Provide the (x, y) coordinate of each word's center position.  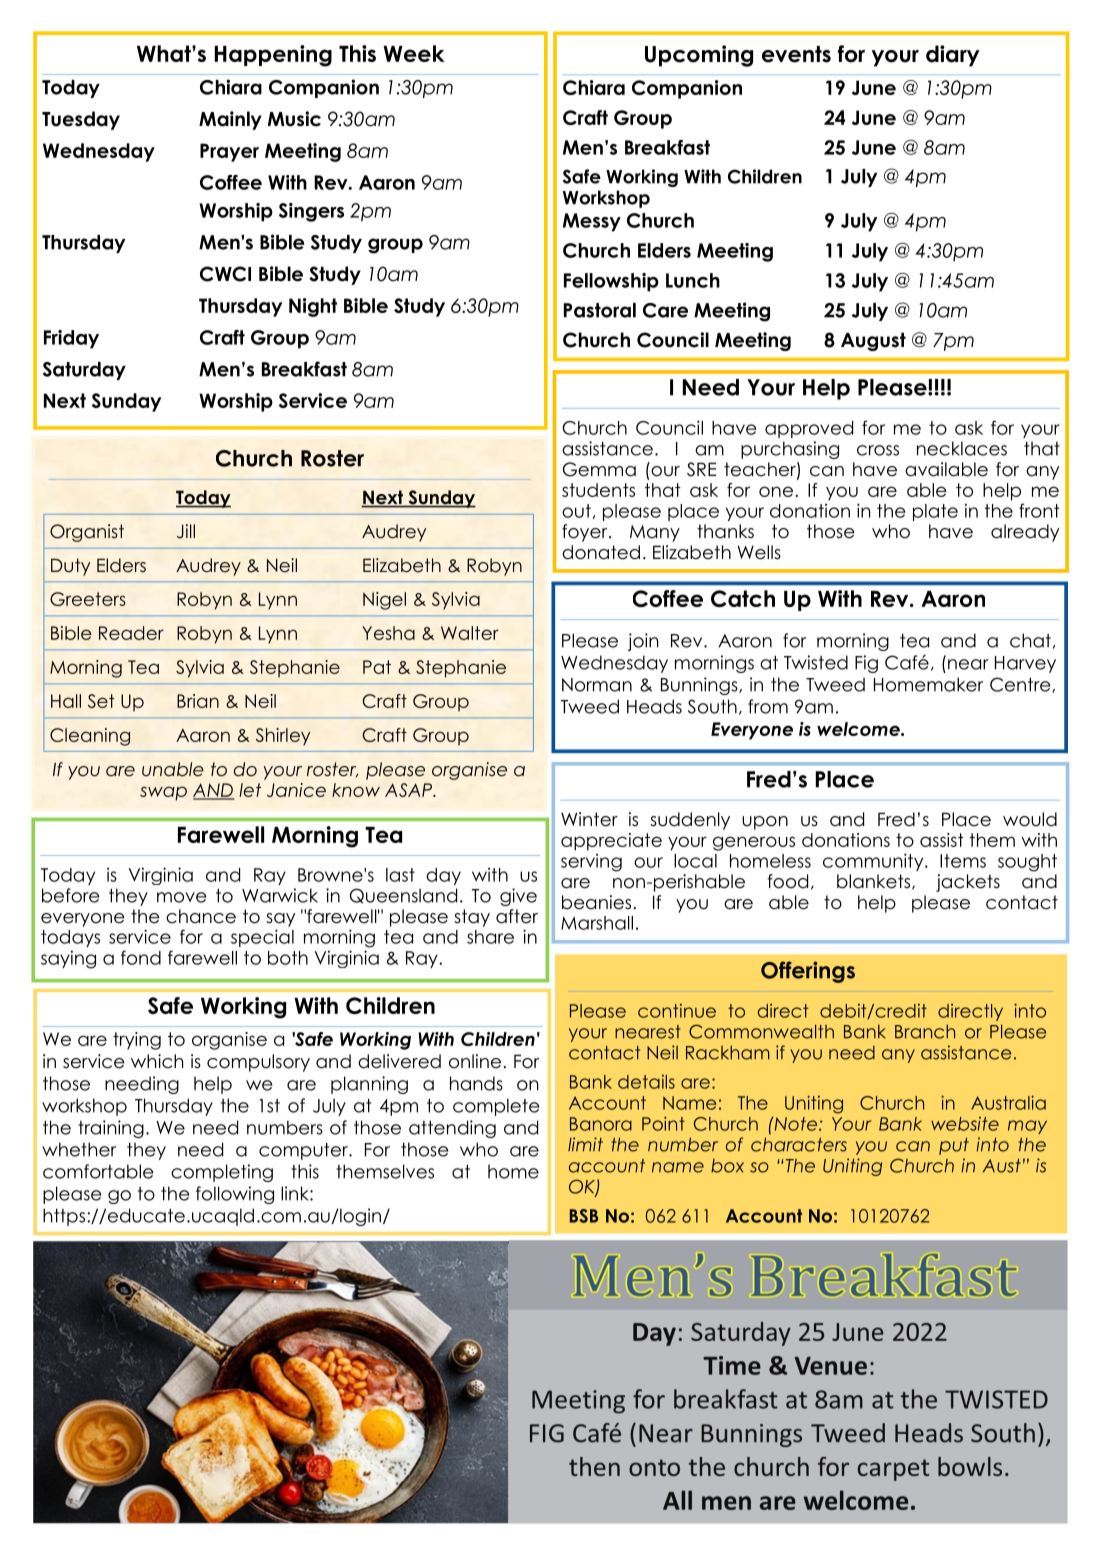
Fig (866, 664)
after (517, 916)
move (181, 897)
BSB (584, 1216)
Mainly (230, 120)
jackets (968, 883)
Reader (131, 633)
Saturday (84, 371)
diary (953, 56)
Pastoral (600, 310)
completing (222, 1173)
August (873, 341)
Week (414, 53)
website (965, 1124)
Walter (470, 633)
